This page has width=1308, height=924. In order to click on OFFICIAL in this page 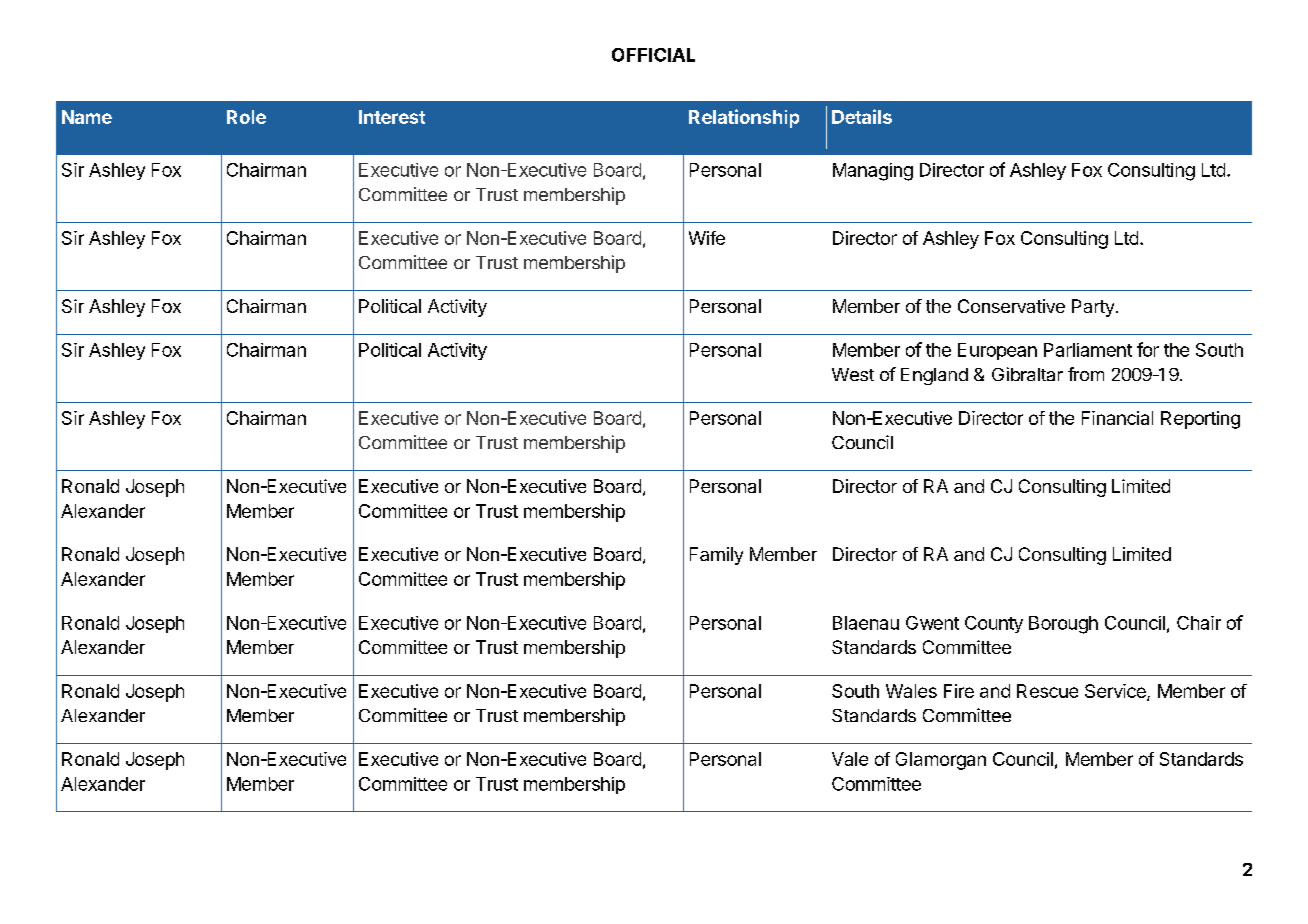, I will do `click(653, 55)`.
